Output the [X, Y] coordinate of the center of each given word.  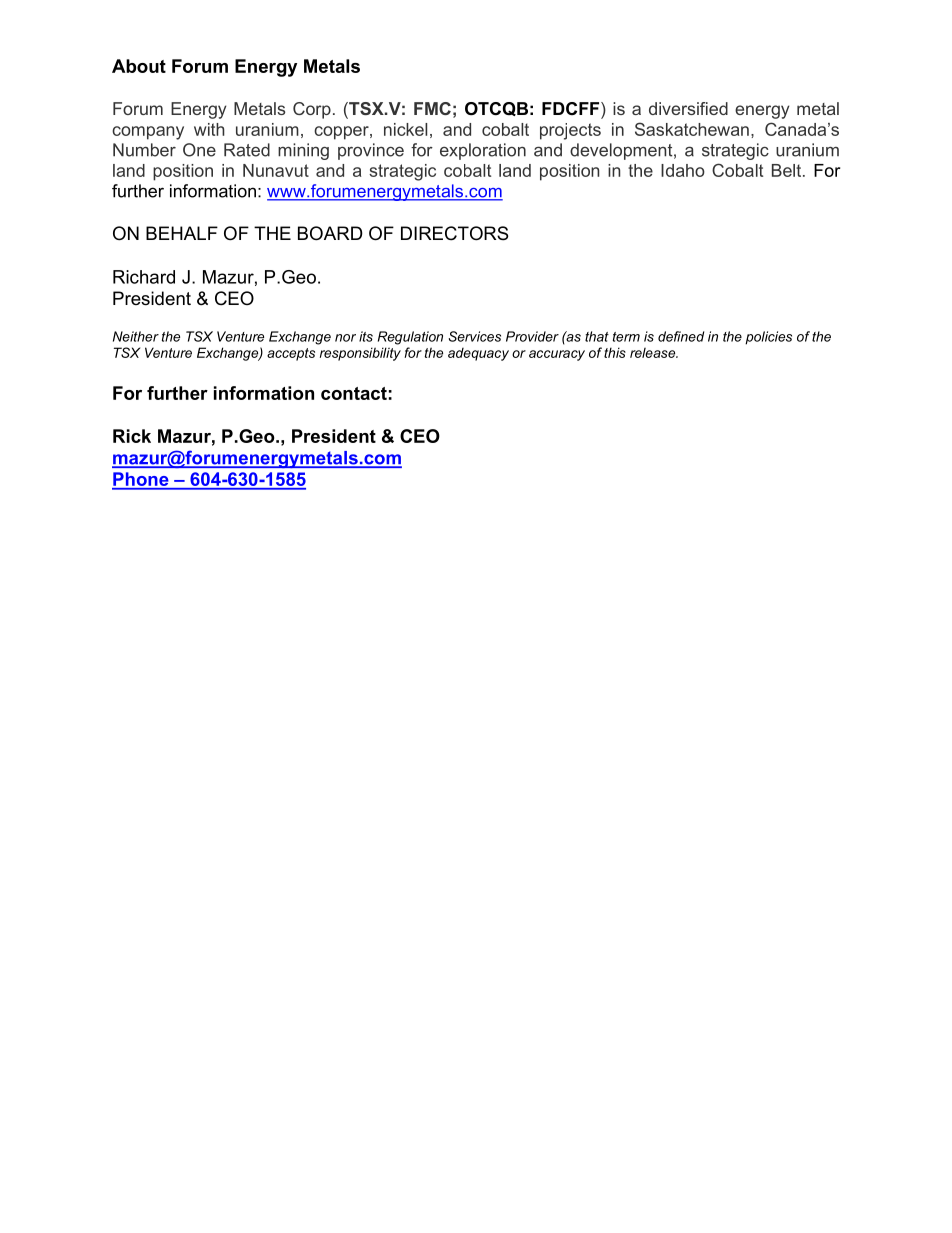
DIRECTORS [454, 233]
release [654, 353]
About [139, 66]
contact [354, 393]
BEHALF [182, 233]
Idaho [683, 170]
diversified [688, 108]
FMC [432, 108]
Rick [132, 436]
